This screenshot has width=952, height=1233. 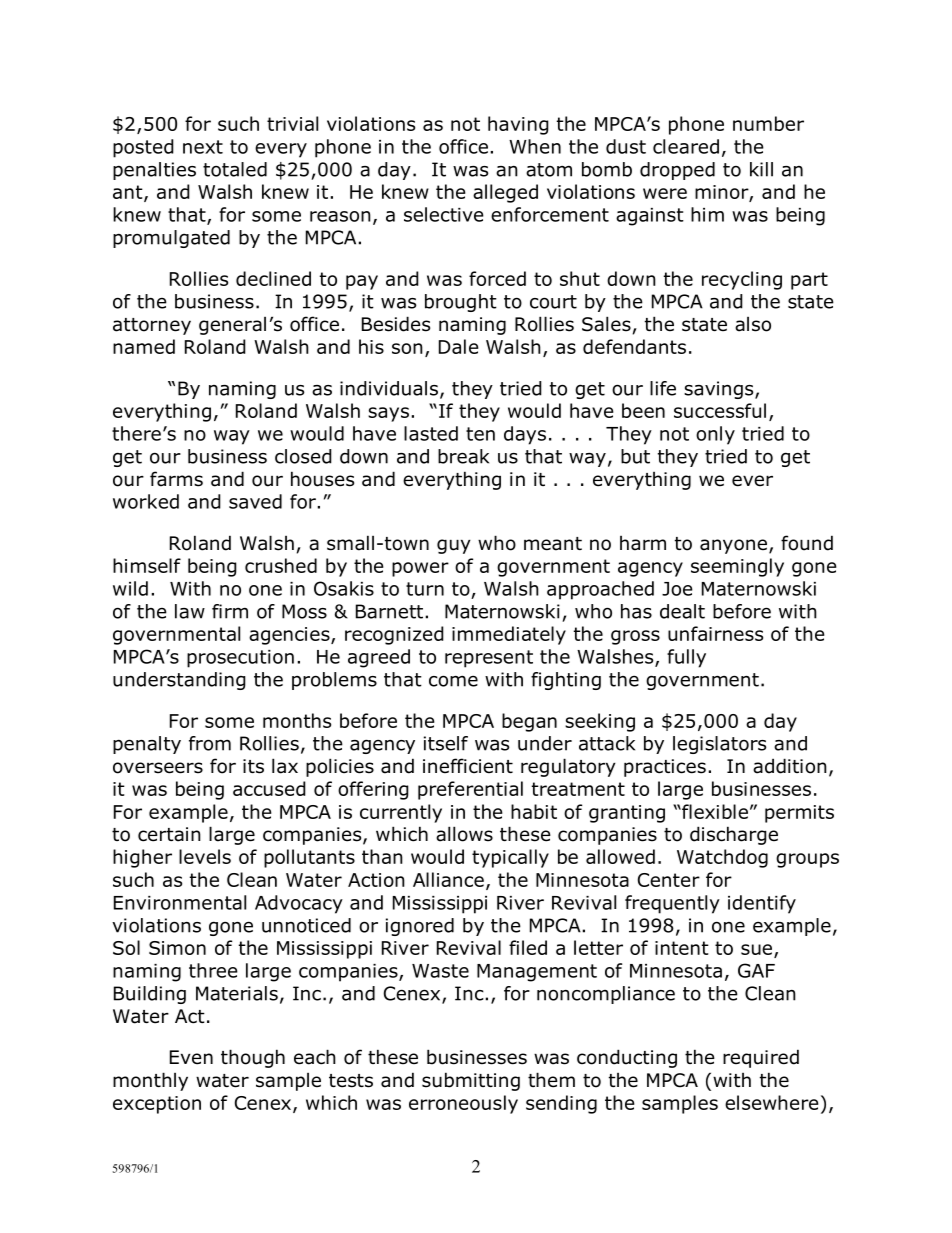 I want to click on kill, so click(x=761, y=169).
